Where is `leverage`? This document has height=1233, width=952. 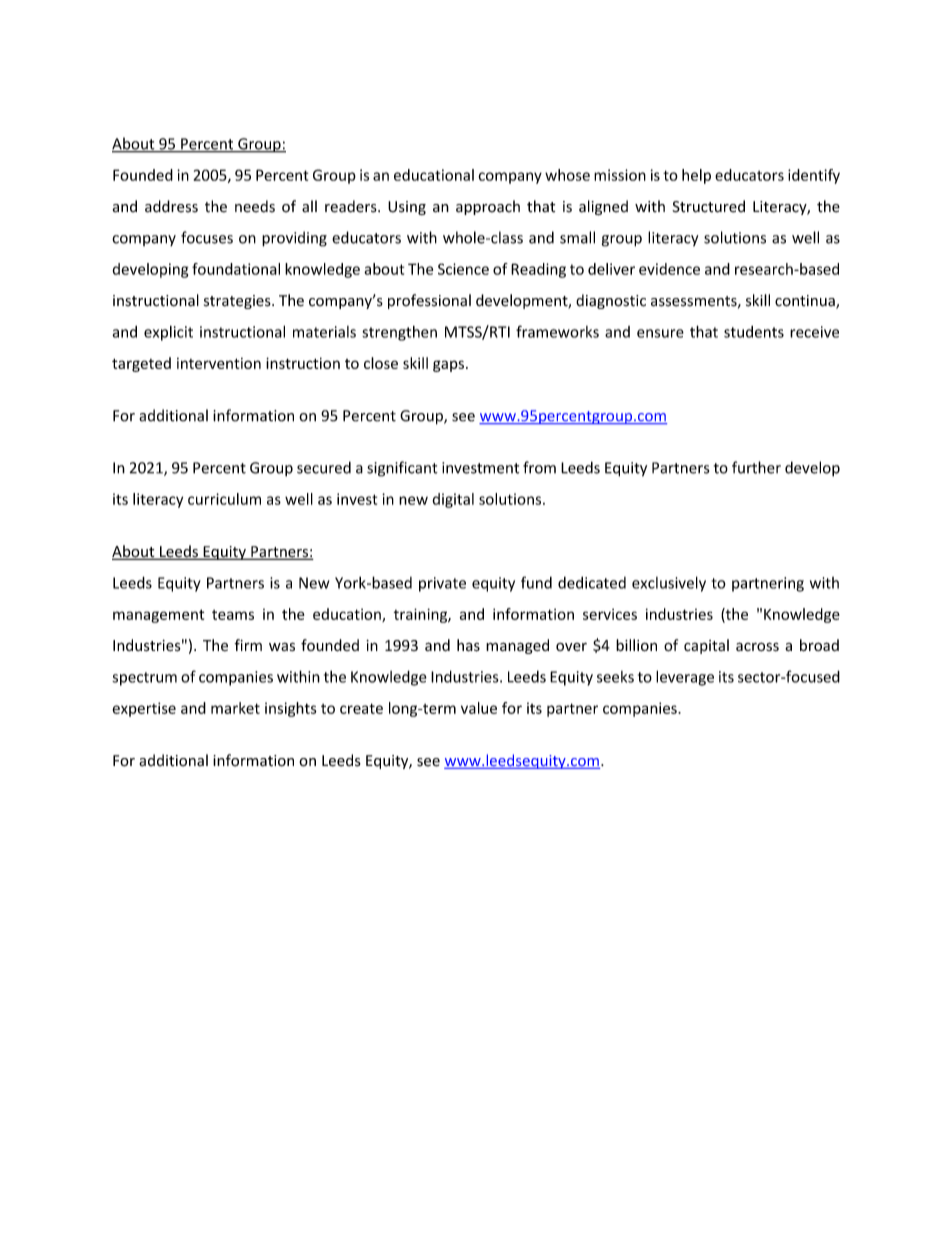
leverage is located at coordinates (685, 678).
